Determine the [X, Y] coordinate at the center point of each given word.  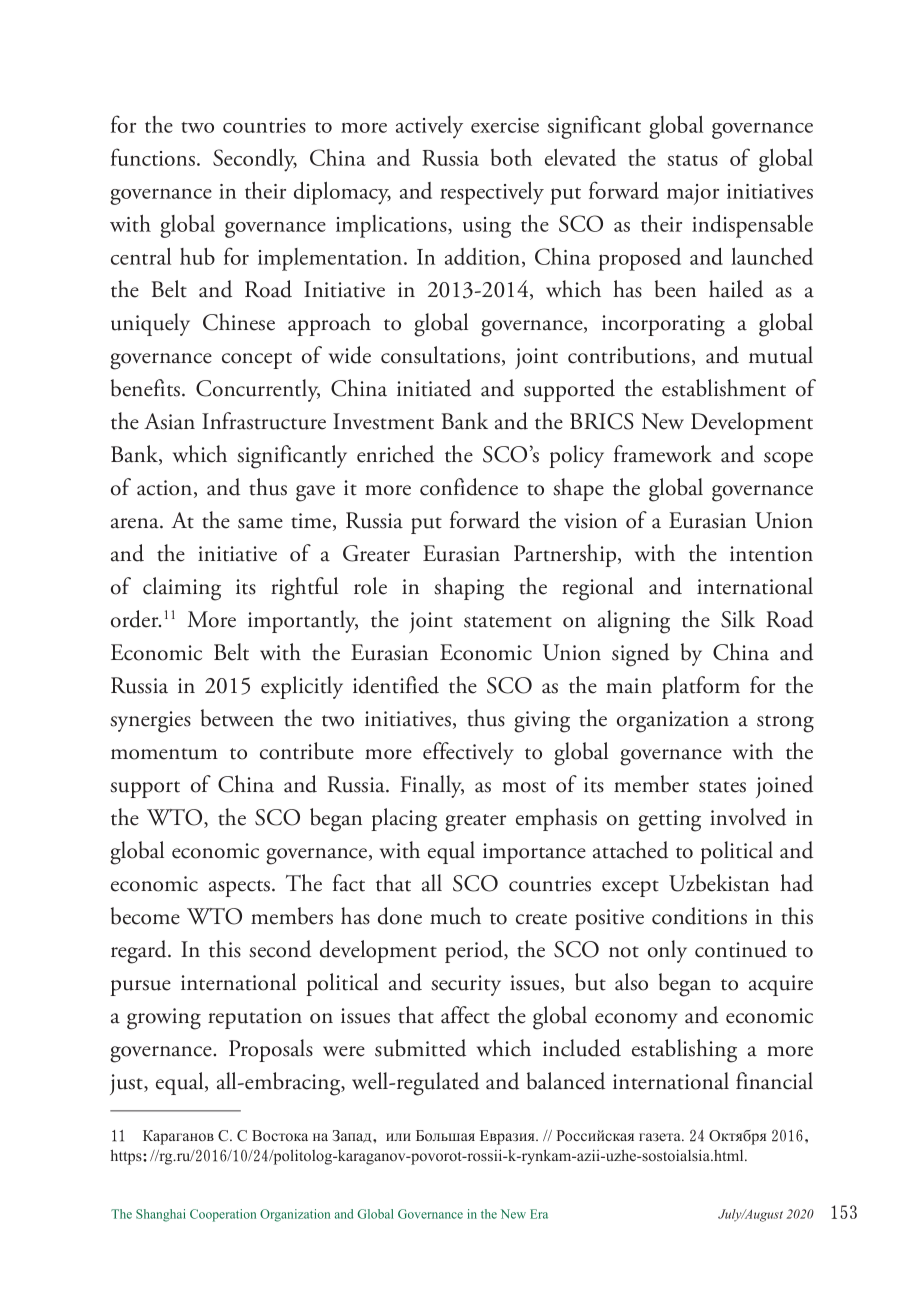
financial [774, 1081]
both [511, 157]
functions [153, 157]
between [237, 718]
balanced [566, 1081]
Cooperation [223, 1215]
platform [701, 687]
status [692, 160]
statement [508, 622]
